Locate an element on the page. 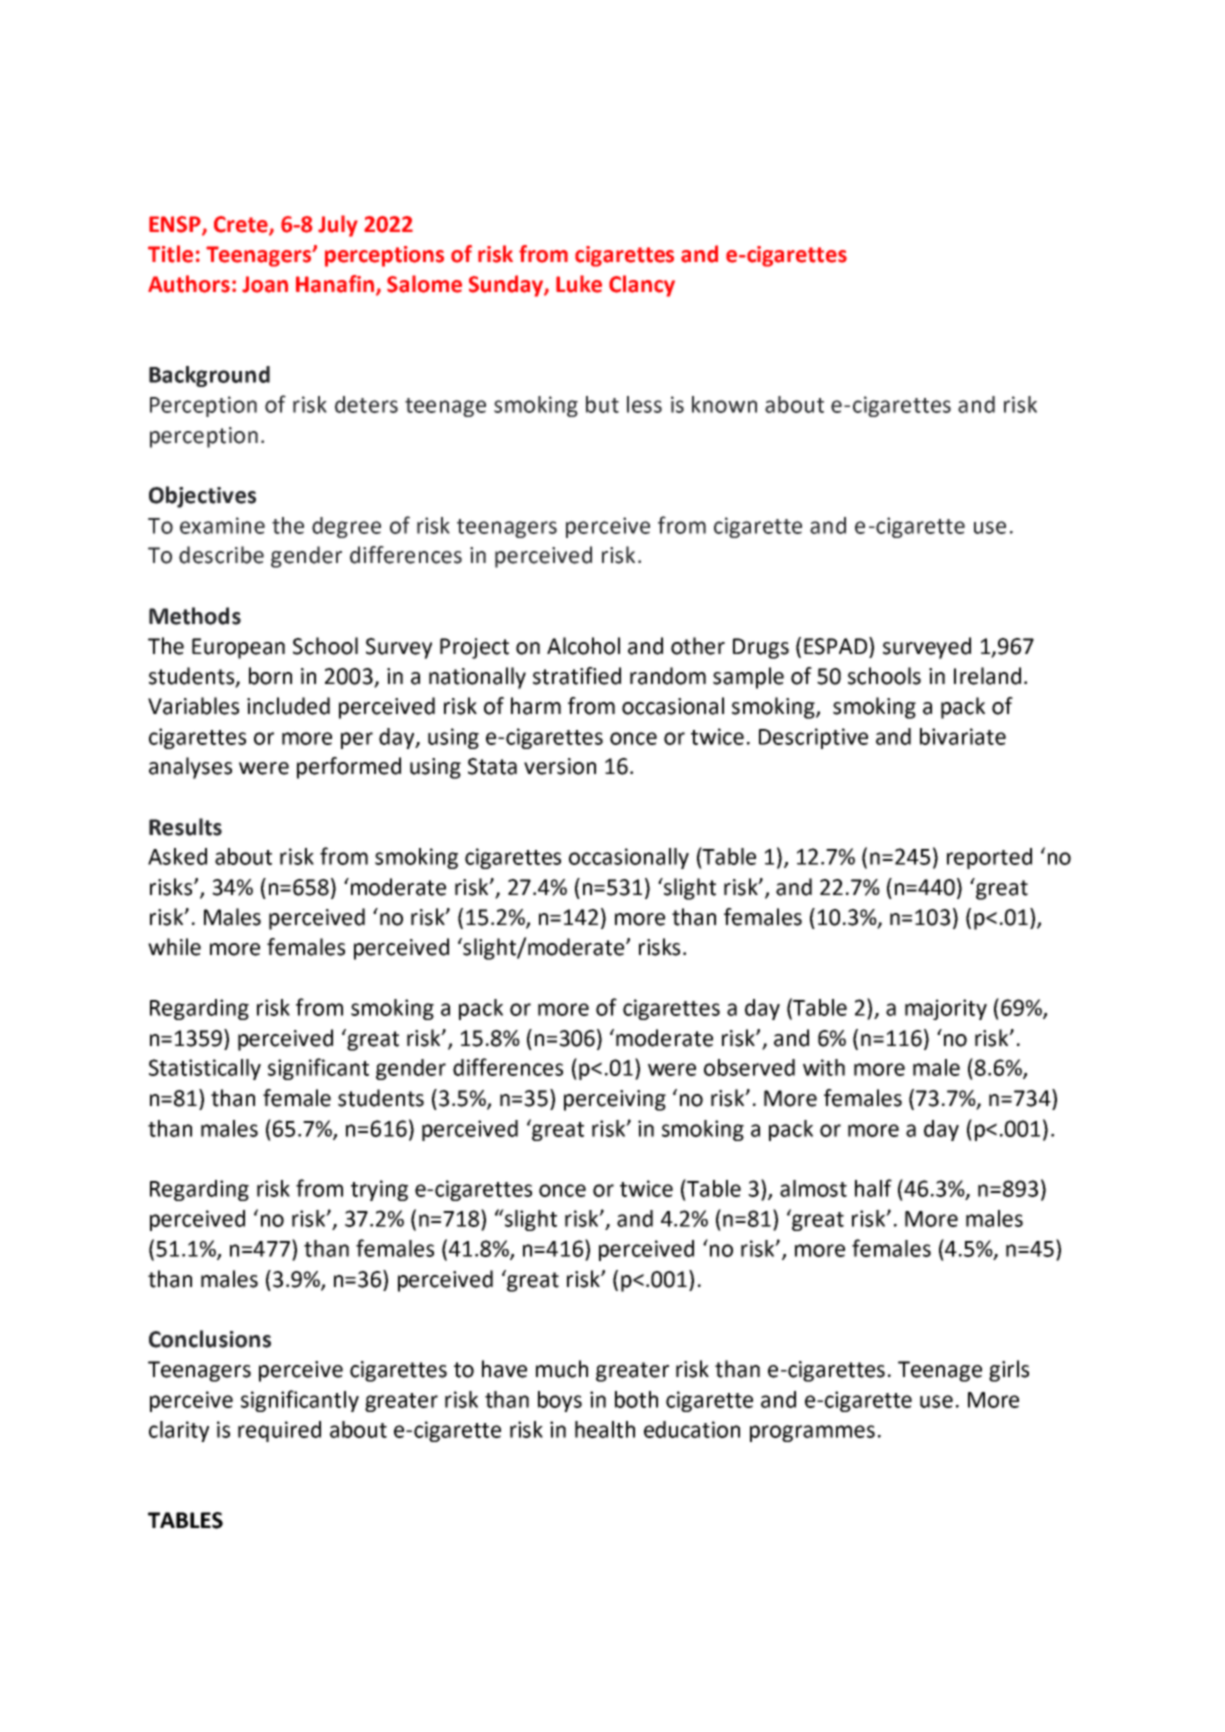 This image has height=1732, width=1225. boys is located at coordinates (560, 1401).
